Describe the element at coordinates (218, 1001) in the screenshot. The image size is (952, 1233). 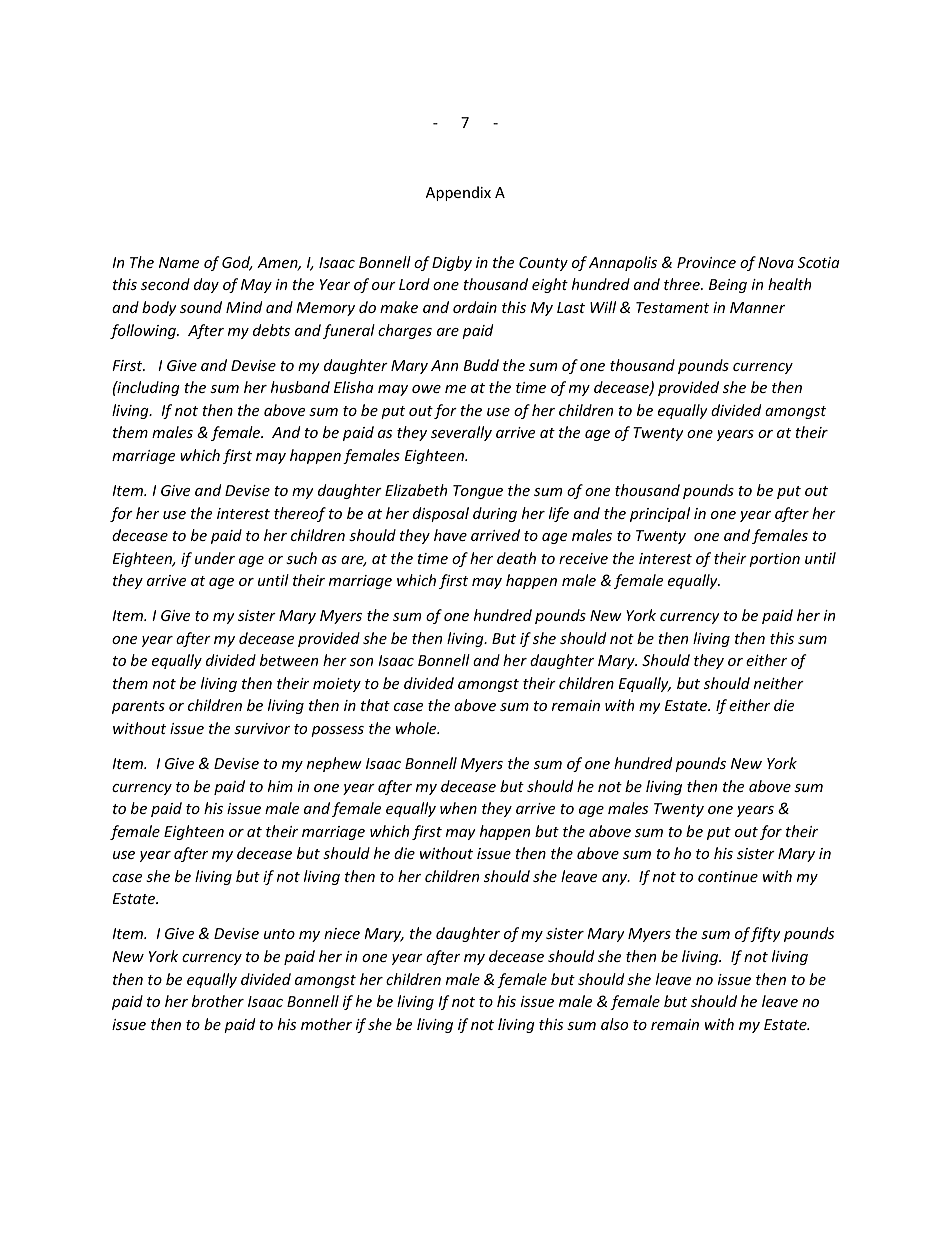
I see `brother` at that location.
